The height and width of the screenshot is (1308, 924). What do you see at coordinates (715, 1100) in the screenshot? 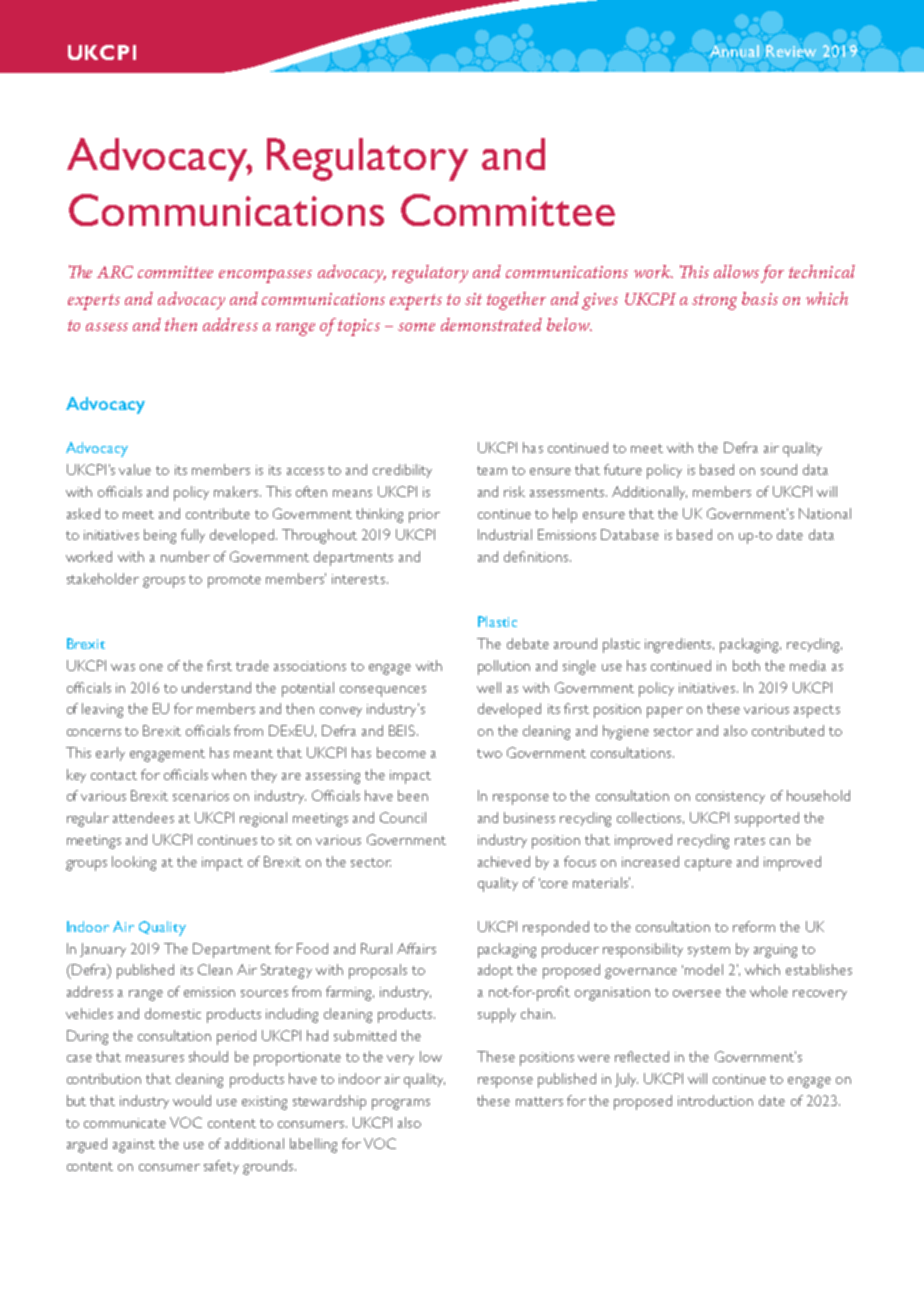
I see `introduction` at bounding box center [715, 1100].
